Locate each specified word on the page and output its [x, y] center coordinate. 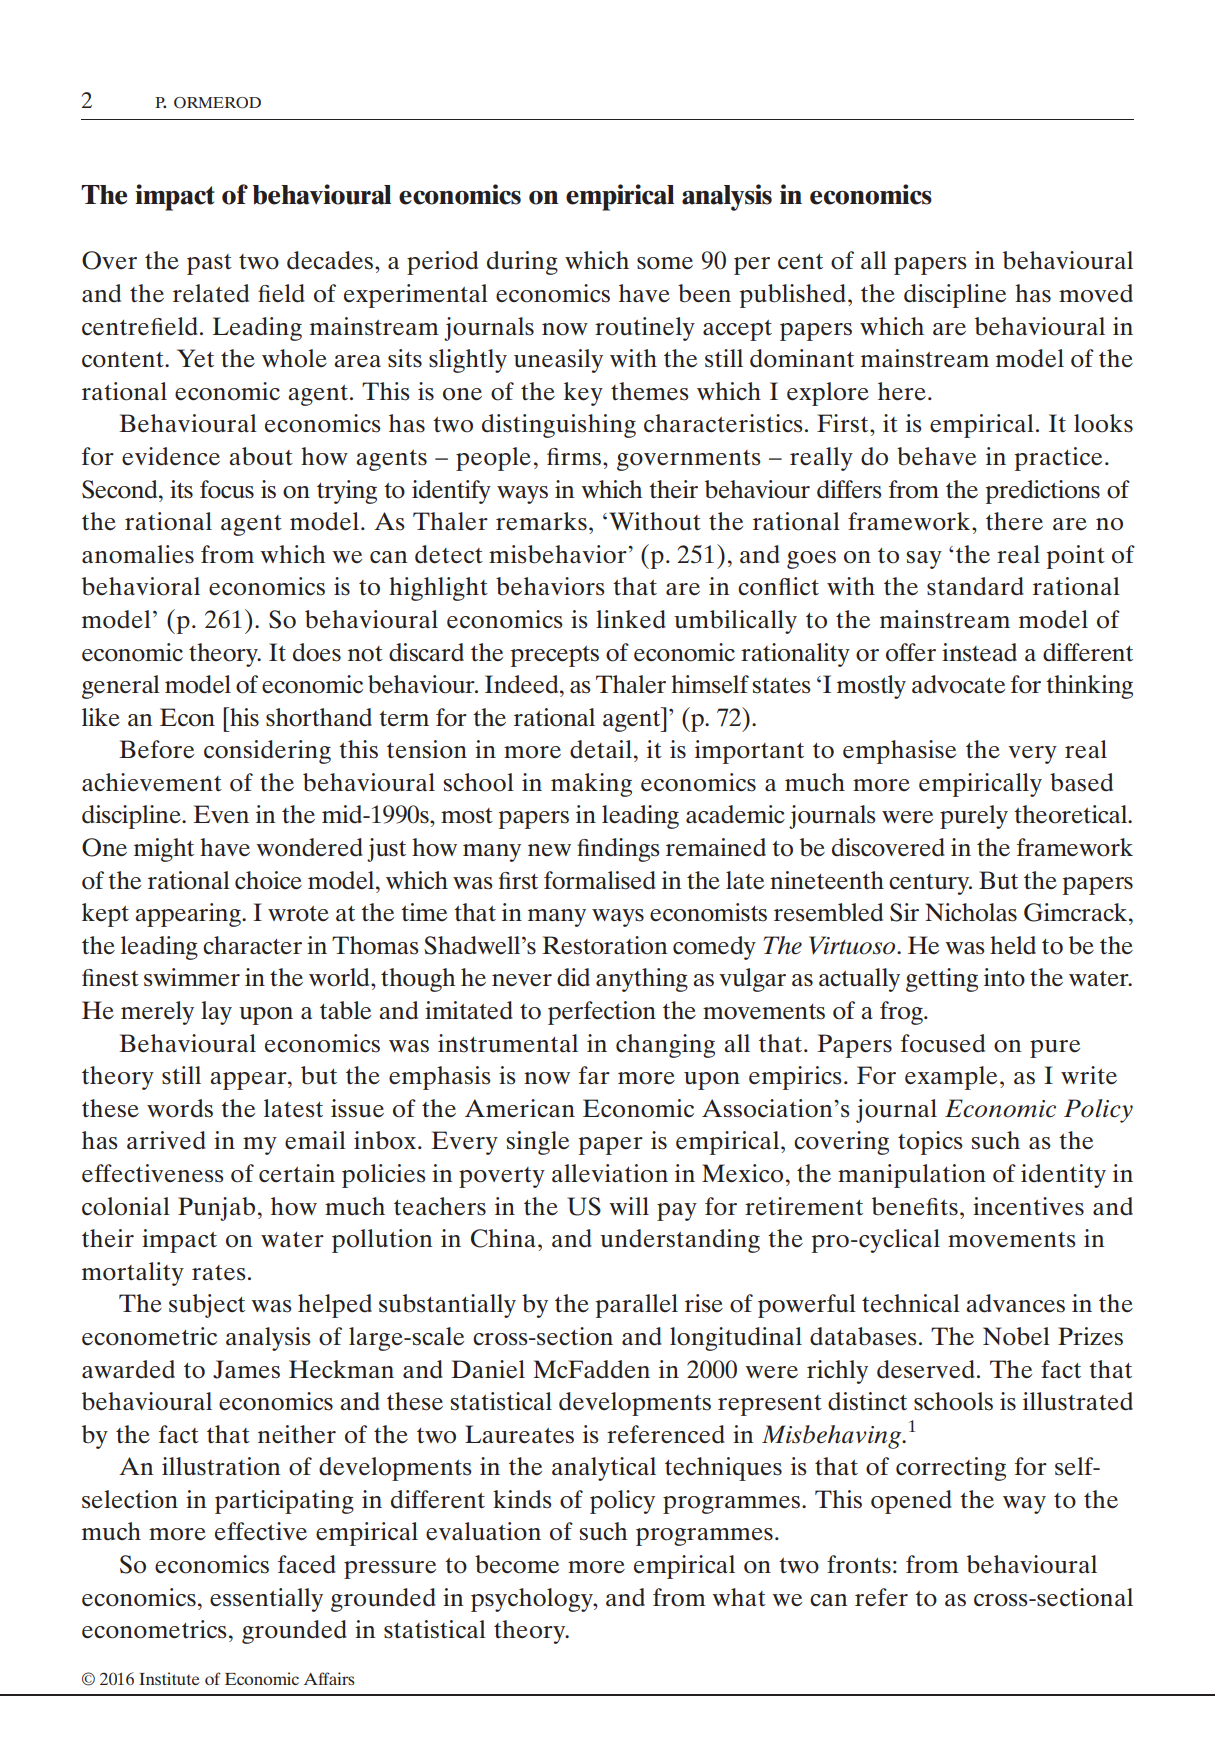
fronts [859, 1564]
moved [1096, 293]
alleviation [610, 1173]
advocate [958, 684]
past [209, 264]
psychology [533, 1600]
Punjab [216, 1209]
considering [267, 752]
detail [601, 749]
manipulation [912, 1176]
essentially [266, 1600]
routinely [645, 329]
